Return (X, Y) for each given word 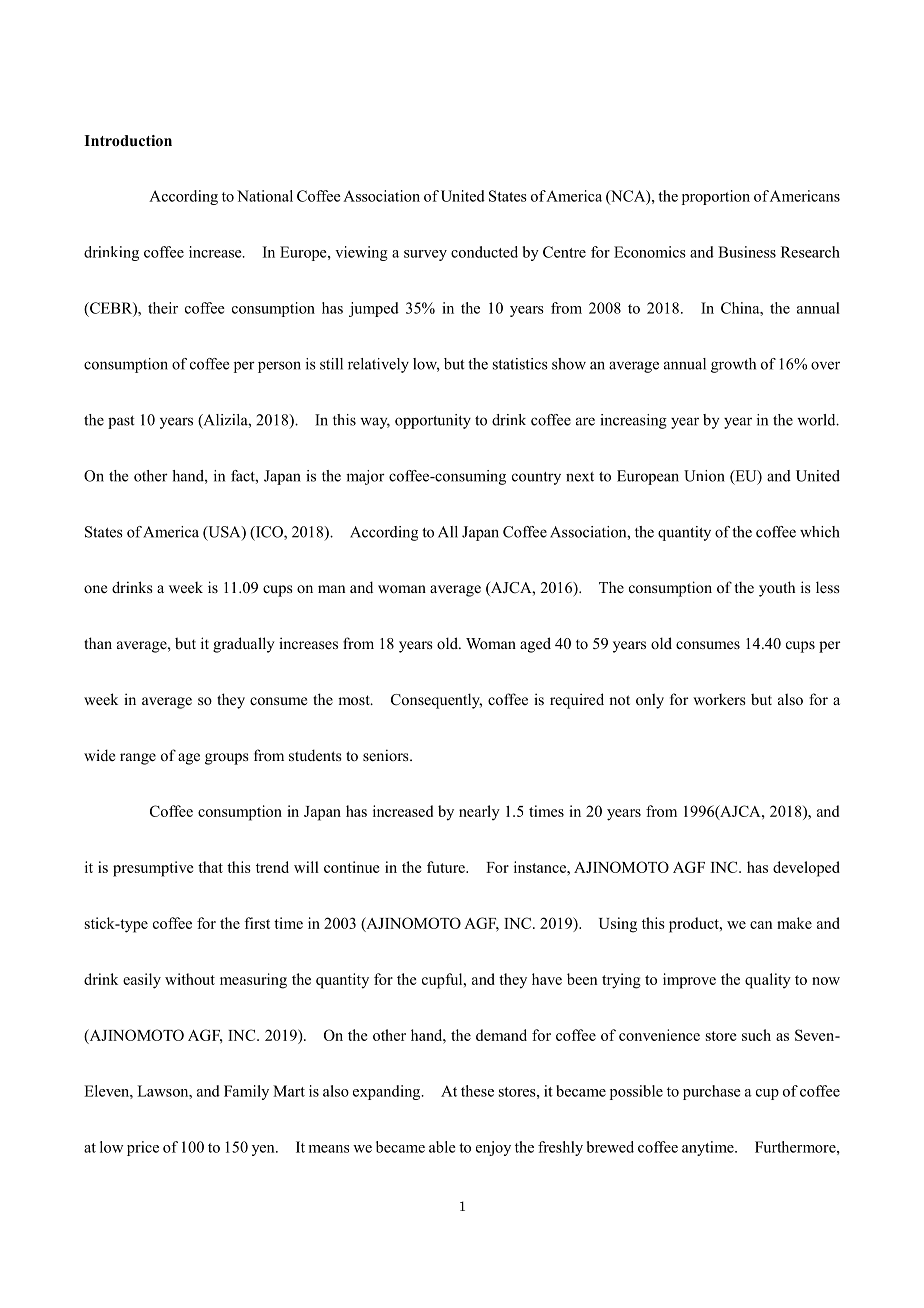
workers (719, 699)
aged (535, 645)
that (210, 867)
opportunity (433, 421)
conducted (484, 252)
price (143, 1148)
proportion (716, 197)
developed (806, 869)
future (447, 867)
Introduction (128, 141)
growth (733, 365)
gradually (244, 645)
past (121, 422)
